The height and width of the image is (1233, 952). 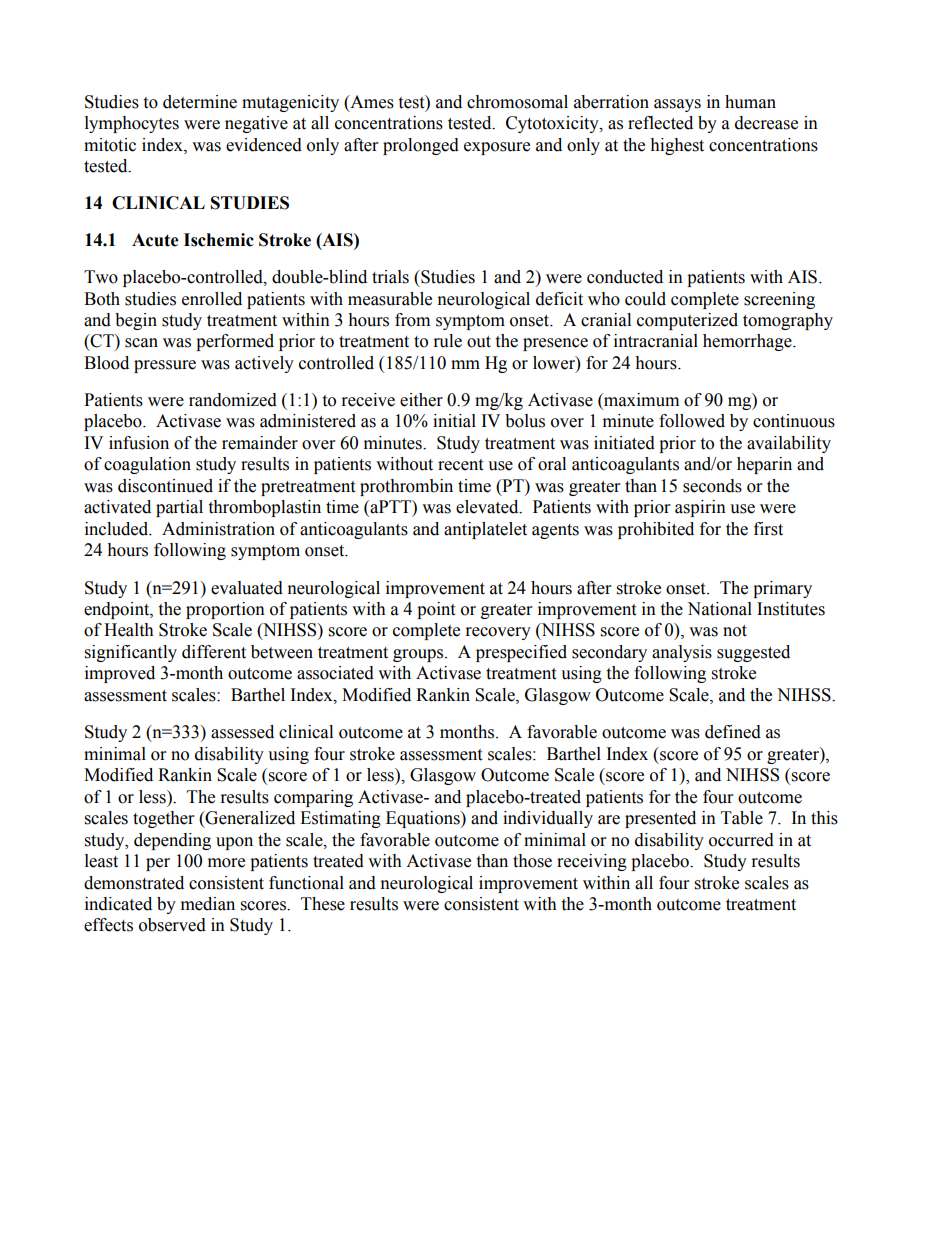 What do you see at coordinates (208, 904) in the image?
I see `median` at bounding box center [208, 904].
